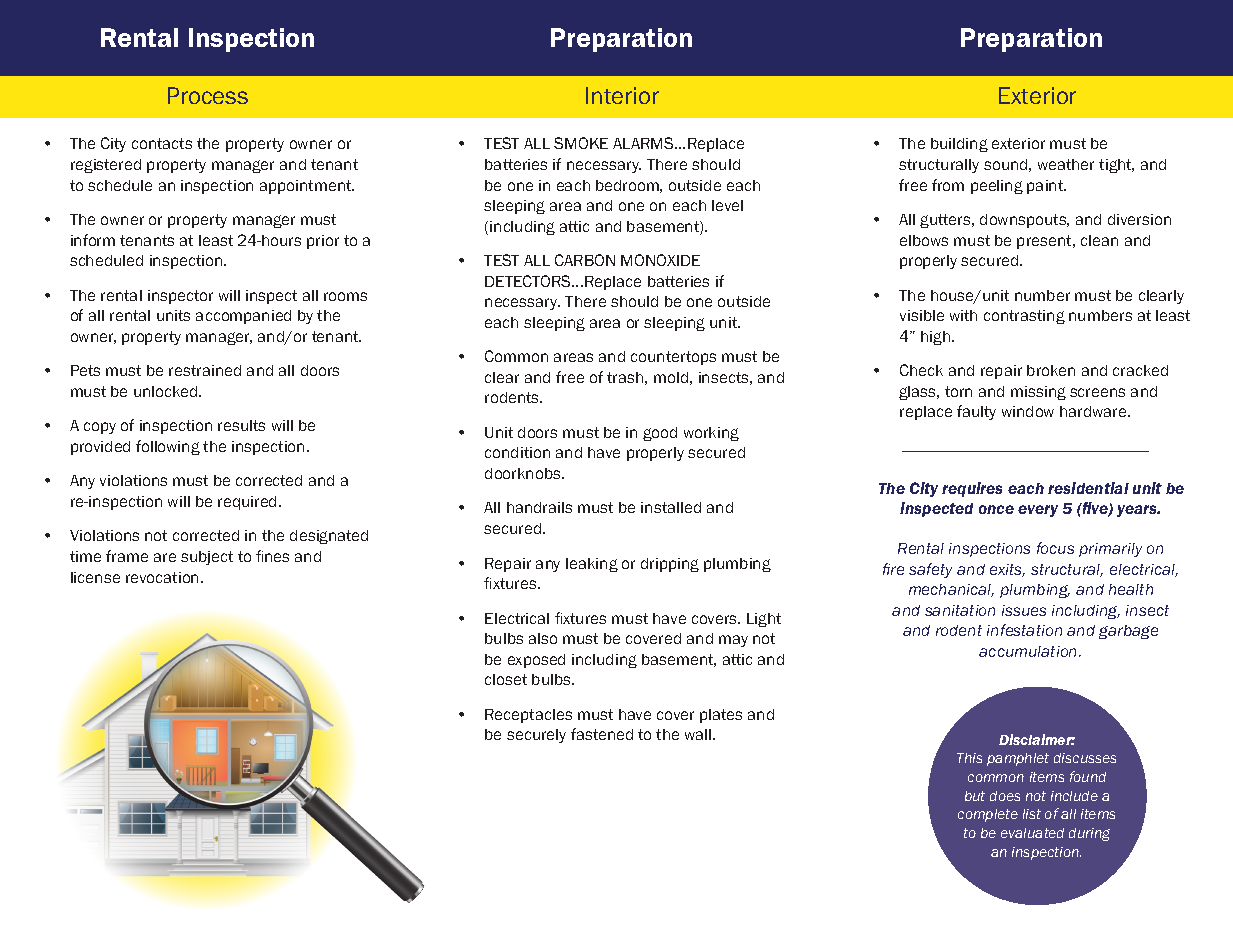 The width and height of the screenshot is (1233, 952). Describe the element at coordinates (1055, 548) in the screenshot. I see `focus` at that location.
